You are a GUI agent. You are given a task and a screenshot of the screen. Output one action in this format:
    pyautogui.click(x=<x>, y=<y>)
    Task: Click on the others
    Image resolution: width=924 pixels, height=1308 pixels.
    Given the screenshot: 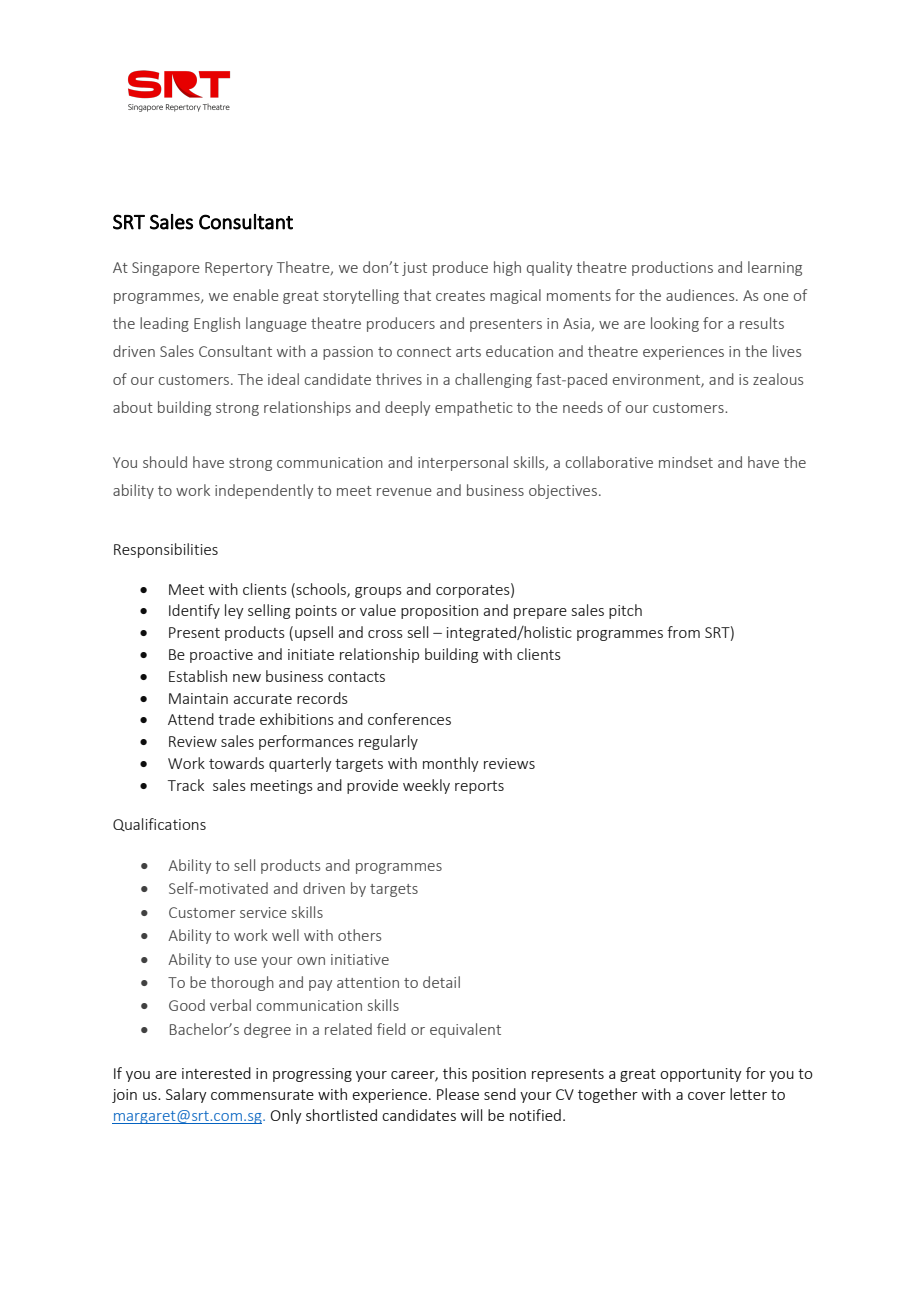 What is the action you would take?
    pyautogui.click(x=359, y=935)
